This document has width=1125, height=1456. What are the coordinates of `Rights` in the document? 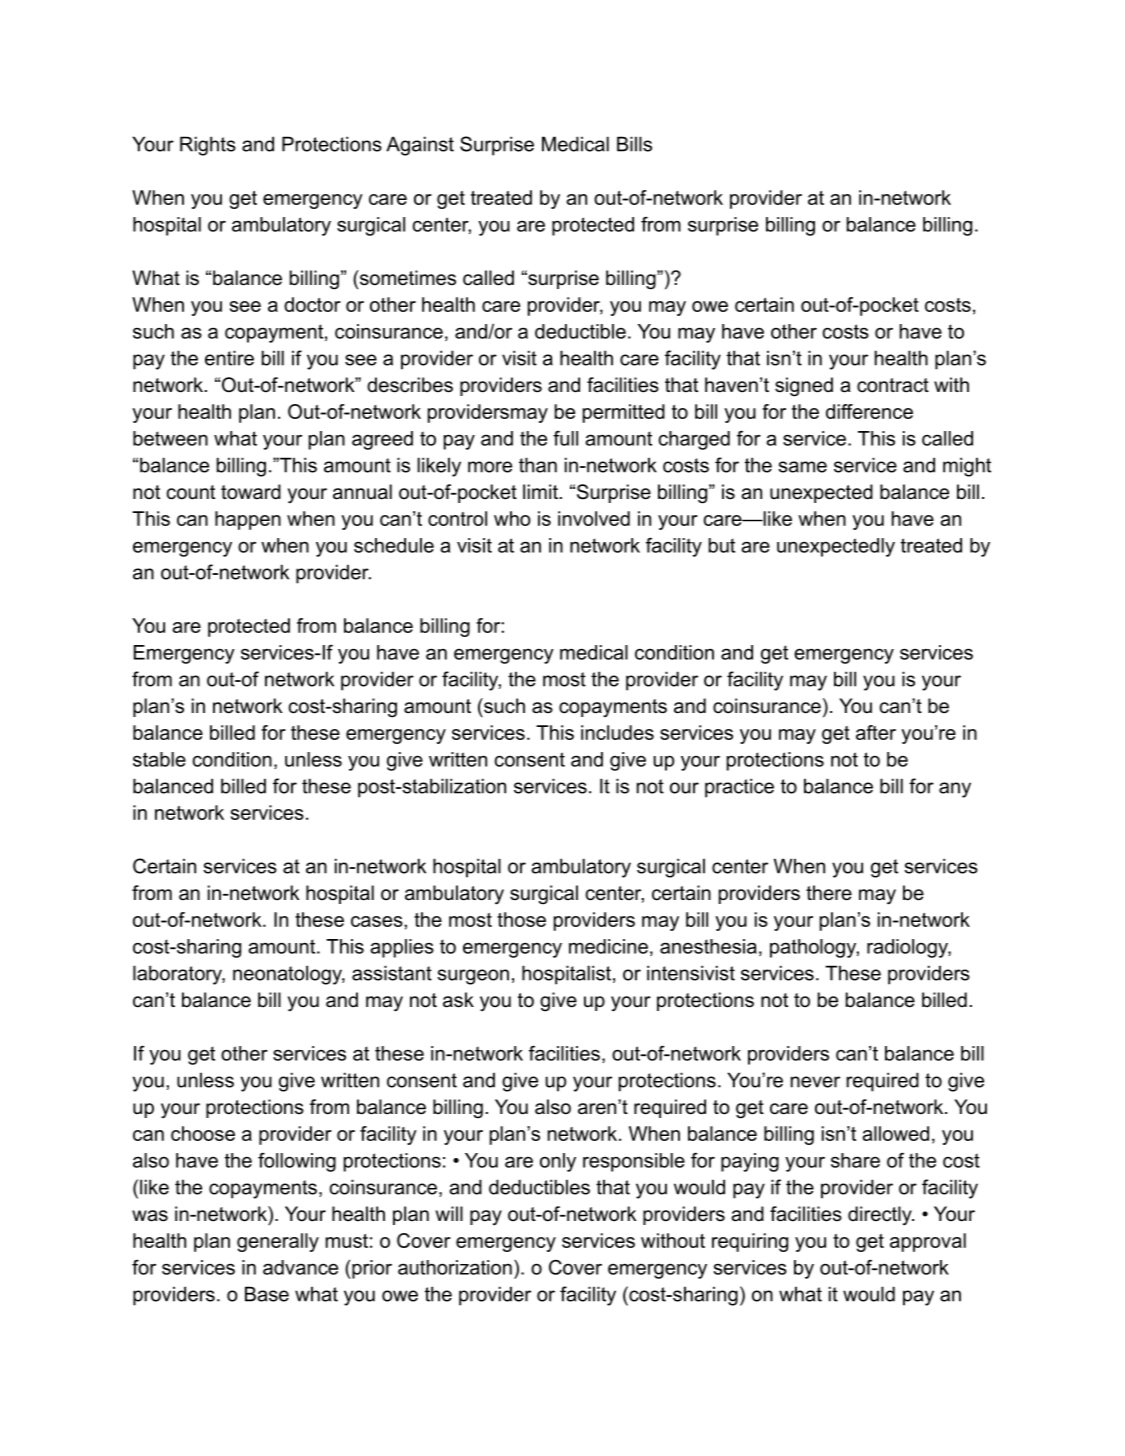 It's located at (208, 146).
